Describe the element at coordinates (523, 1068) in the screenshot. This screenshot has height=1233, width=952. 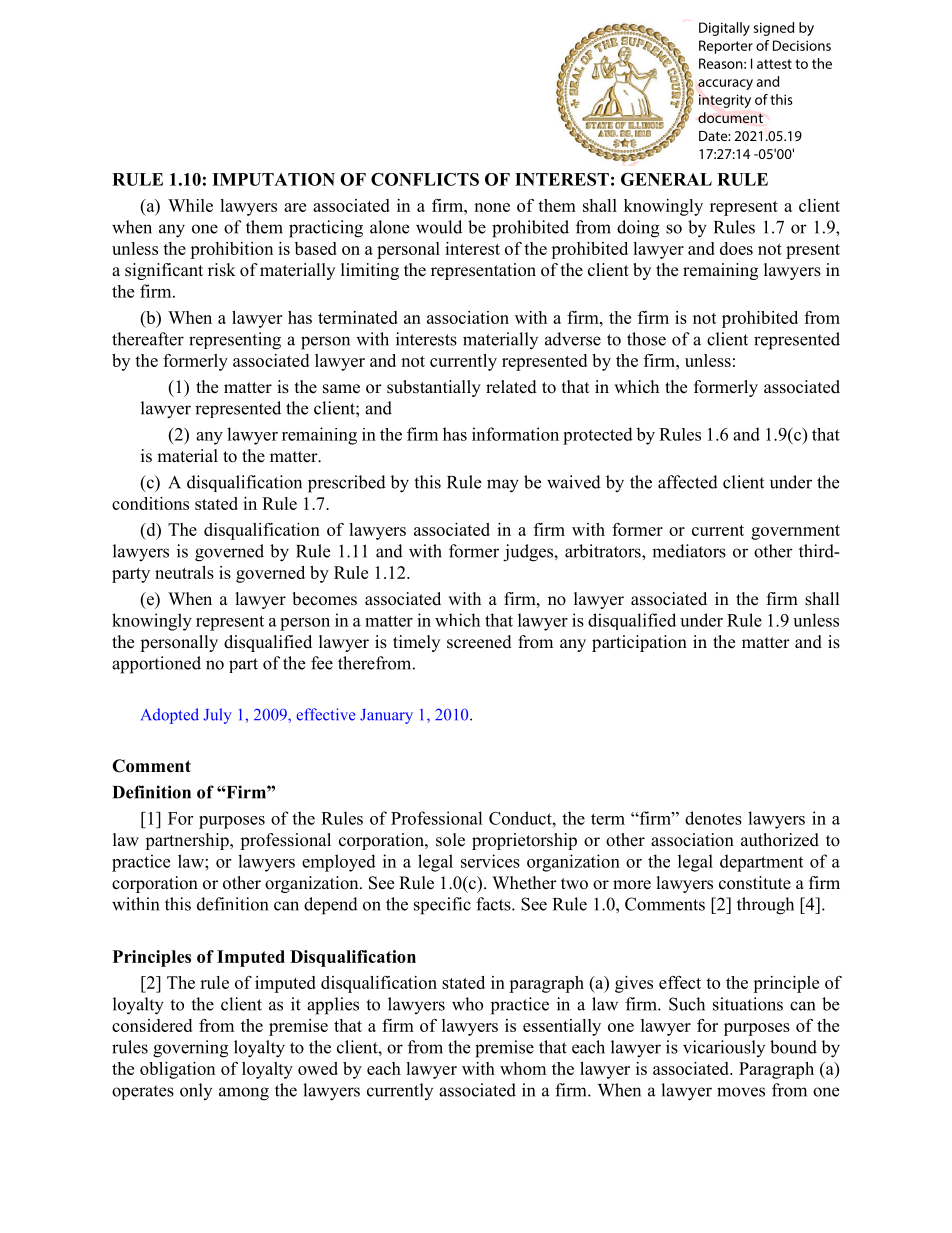
I see `whom` at that location.
